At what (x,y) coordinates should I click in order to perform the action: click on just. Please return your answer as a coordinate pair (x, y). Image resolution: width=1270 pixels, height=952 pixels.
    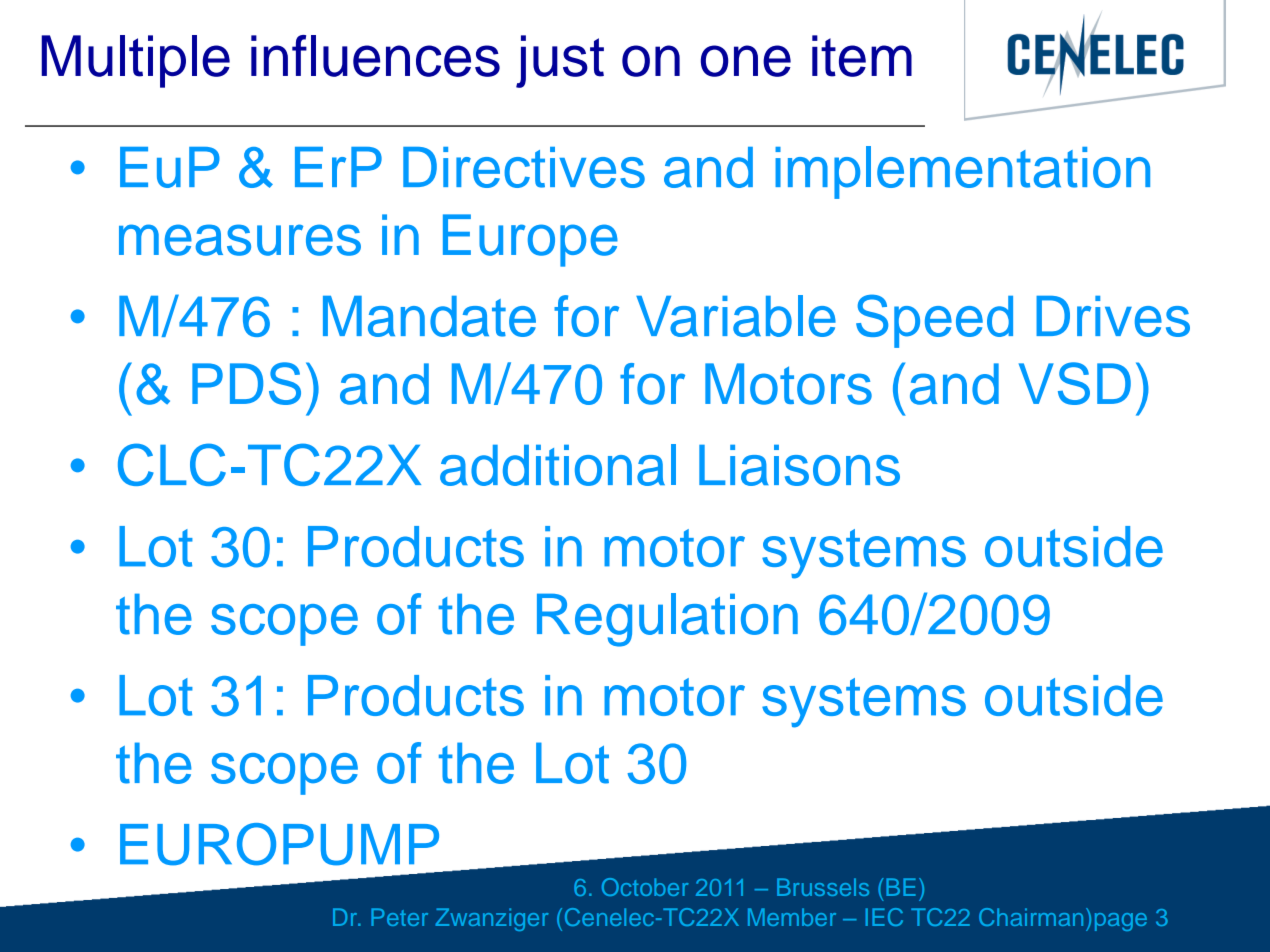
    Looking at the image, I should click on (560, 61).
